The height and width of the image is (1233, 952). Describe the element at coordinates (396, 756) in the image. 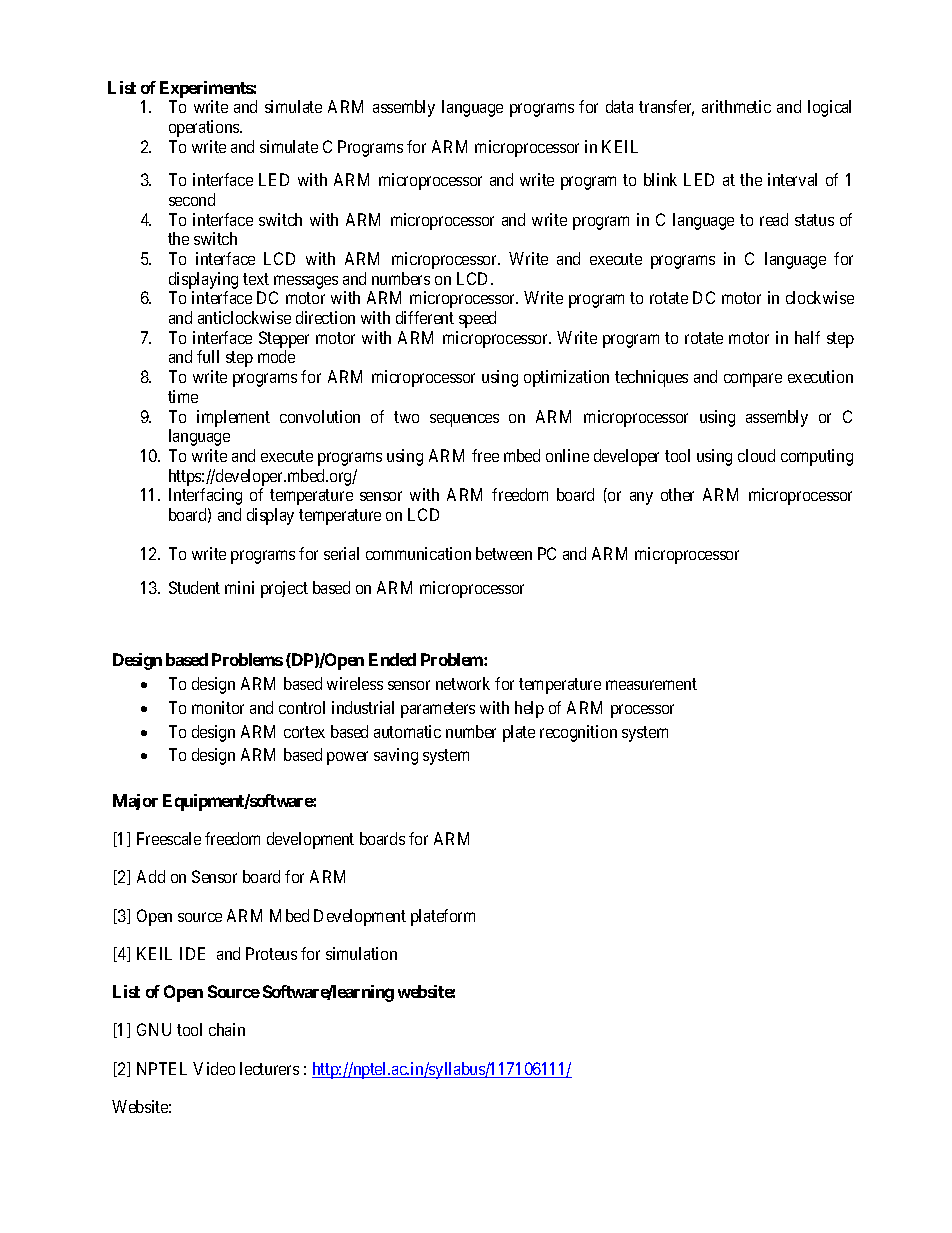

I see `saving` at that location.
